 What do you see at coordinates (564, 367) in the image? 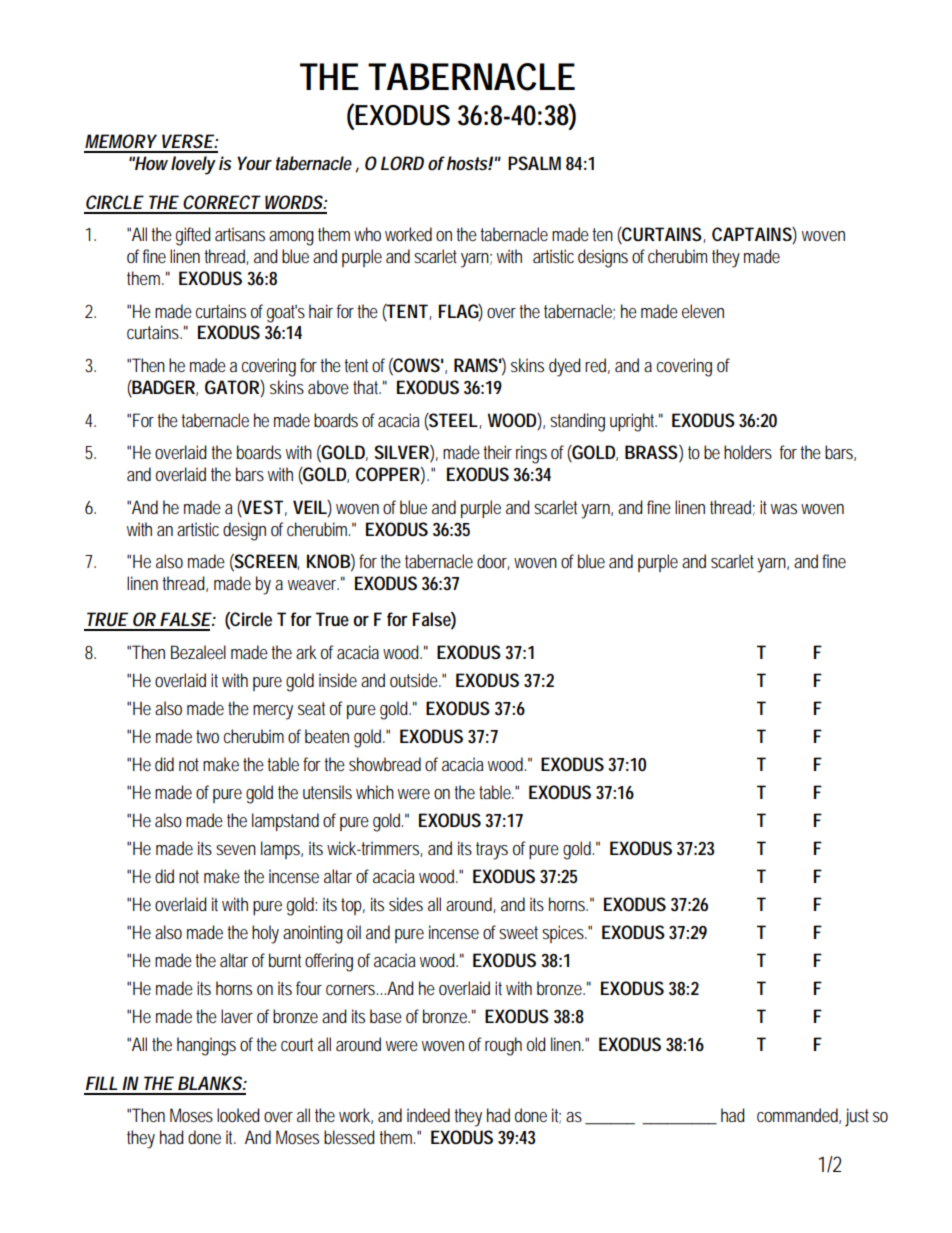
I see `dyed` at bounding box center [564, 367].
